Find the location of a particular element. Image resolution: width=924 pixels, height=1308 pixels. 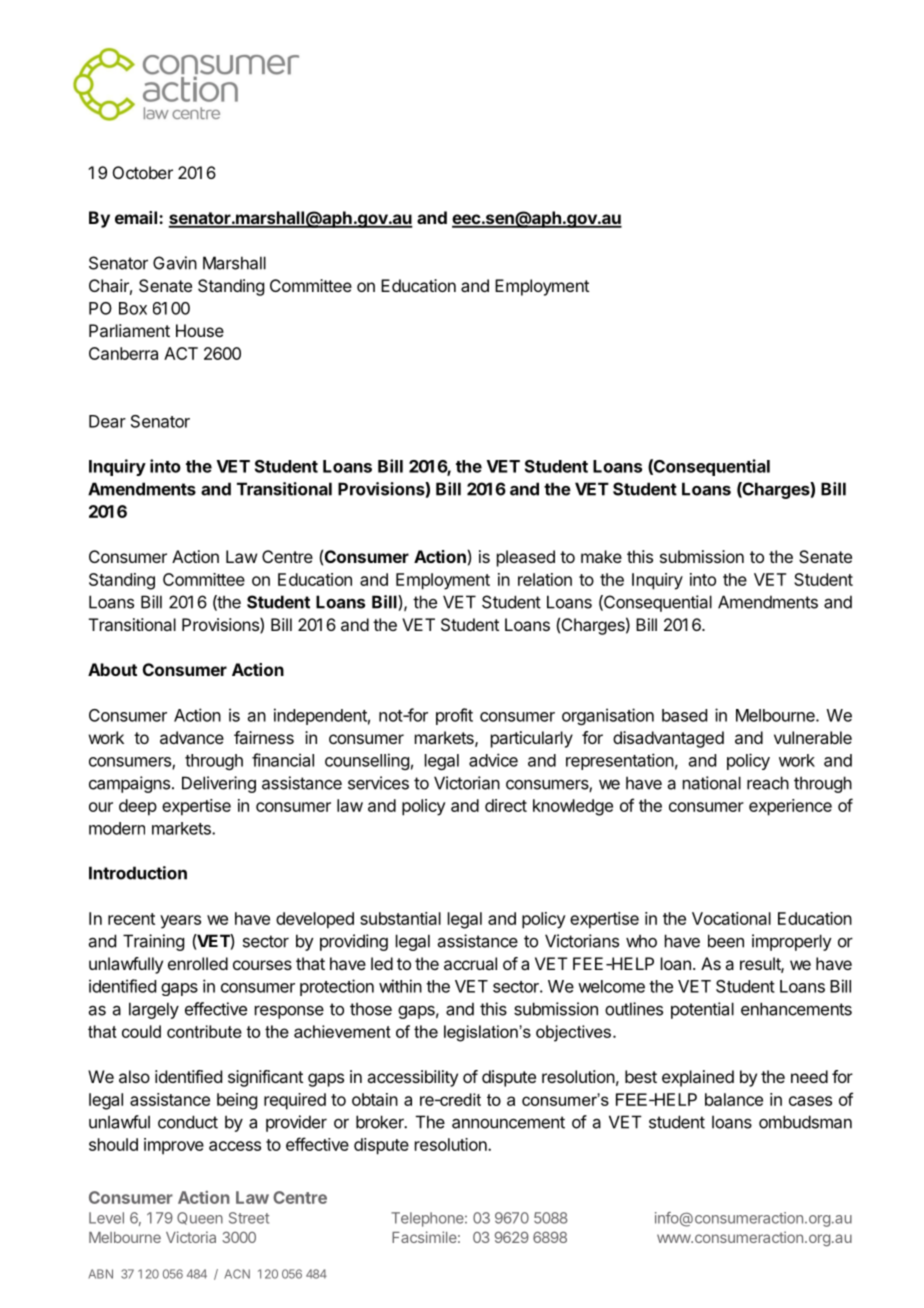

advance is located at coordinates (192, 737).
